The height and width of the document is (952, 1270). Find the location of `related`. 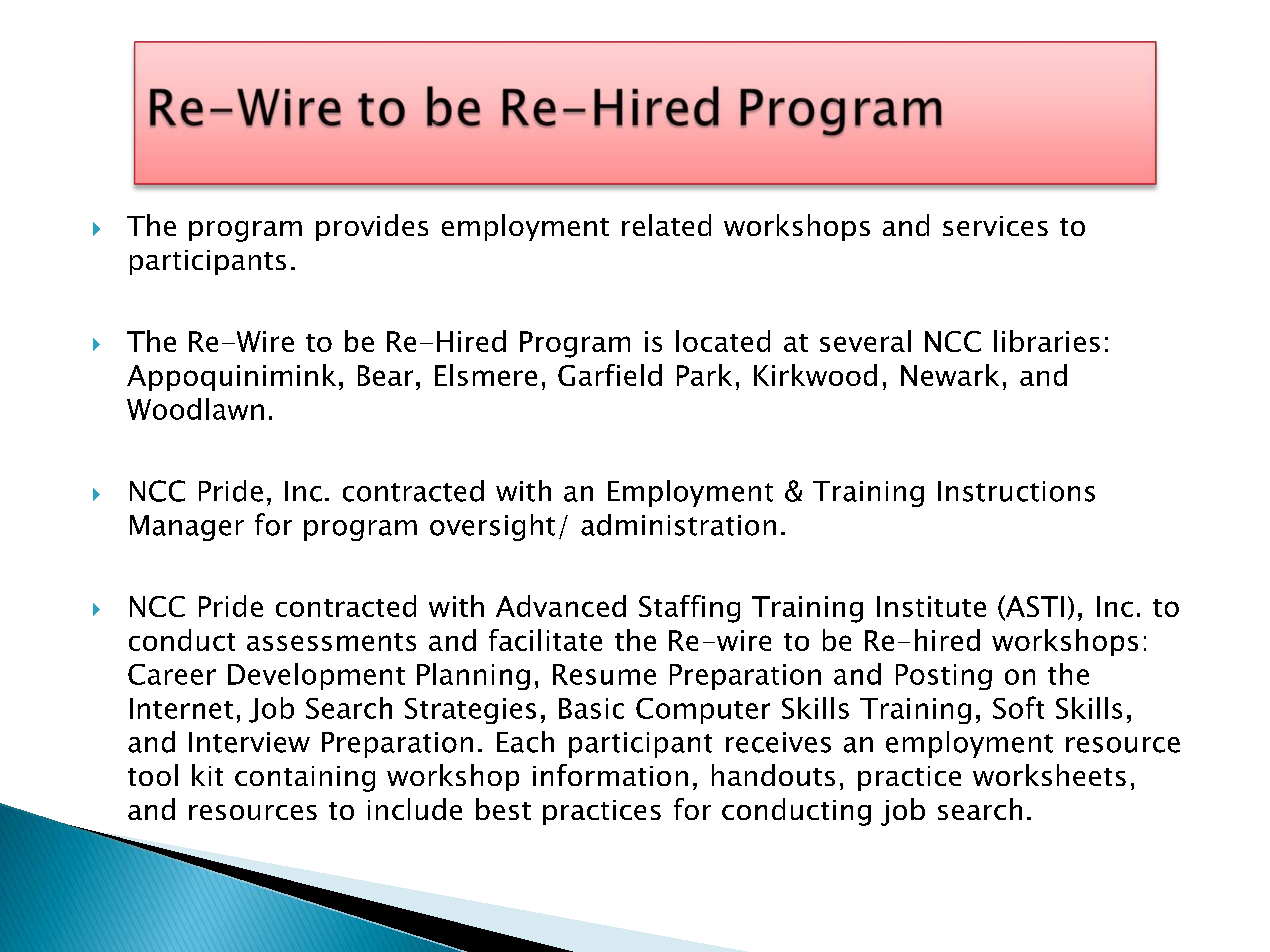

related is located at coordinates (666, 225).
